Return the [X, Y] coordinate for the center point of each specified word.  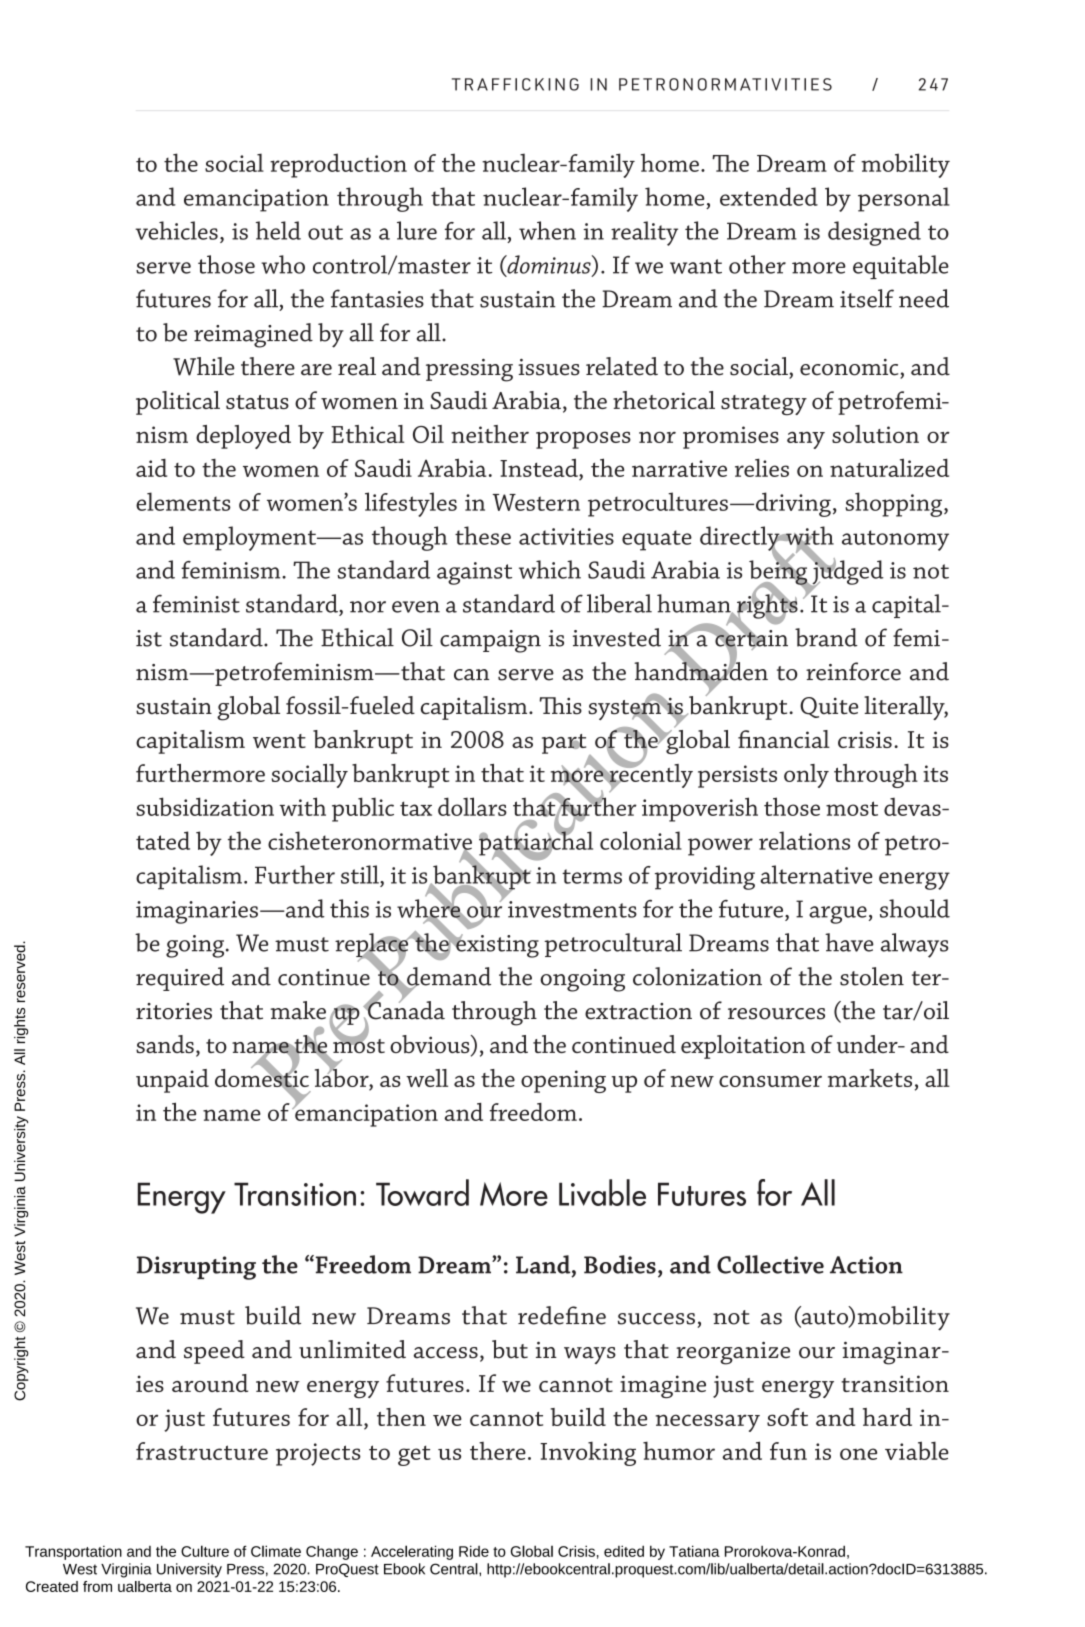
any [806, 440]
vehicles [176, 230]
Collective [770, 1264]
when [547, 230]
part [564, 744]
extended [769, 196]
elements [183, 501]
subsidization [205, 806]
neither [490, 434]
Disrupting [196, 1268]
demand [448, 977]
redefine [562, 1315]
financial [784, 739]
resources [776, 1014]
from [97, 1586]
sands [165, 1044]
